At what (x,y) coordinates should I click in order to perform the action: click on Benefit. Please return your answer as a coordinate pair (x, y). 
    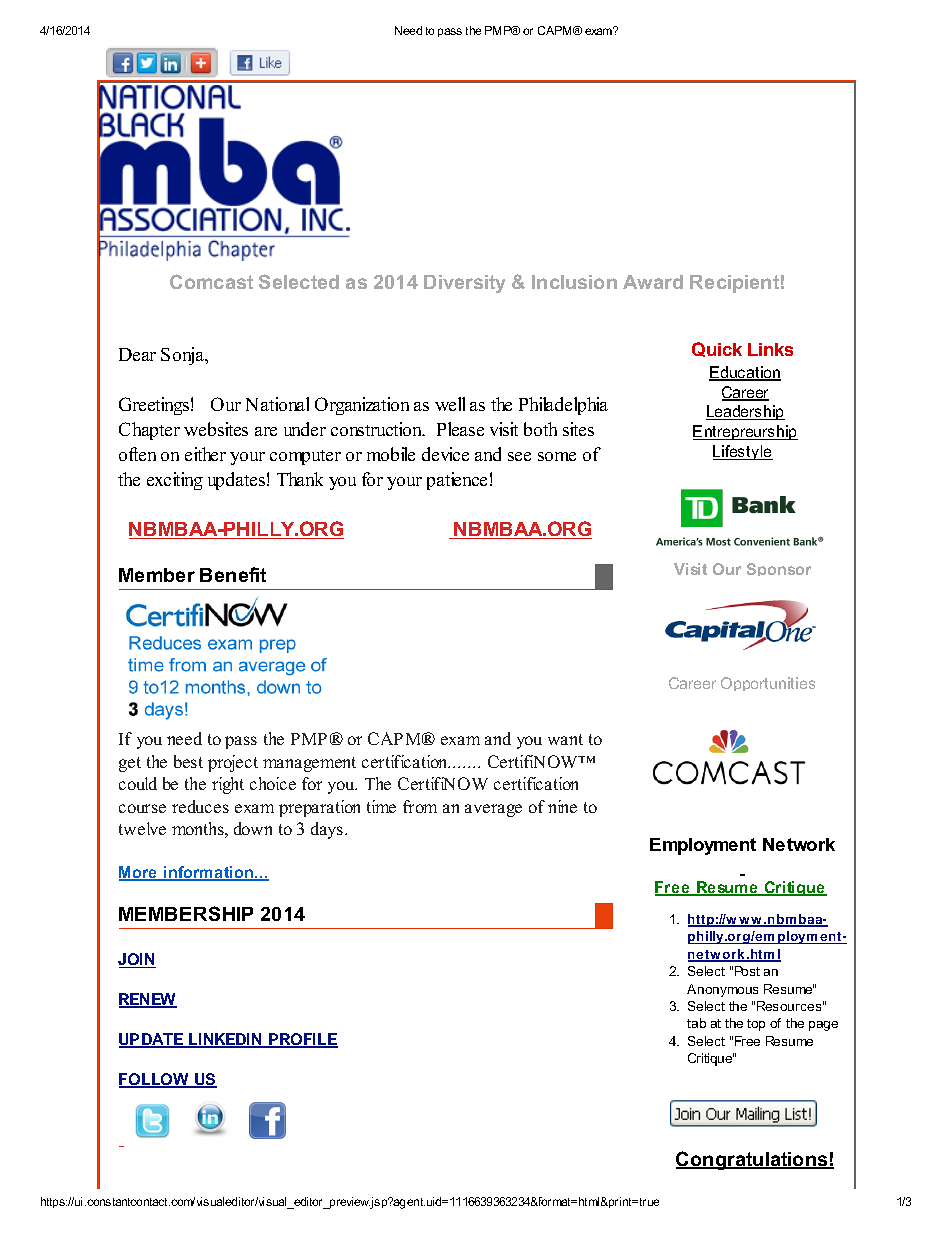
    Looking at the image, I should click on (233, 574).
